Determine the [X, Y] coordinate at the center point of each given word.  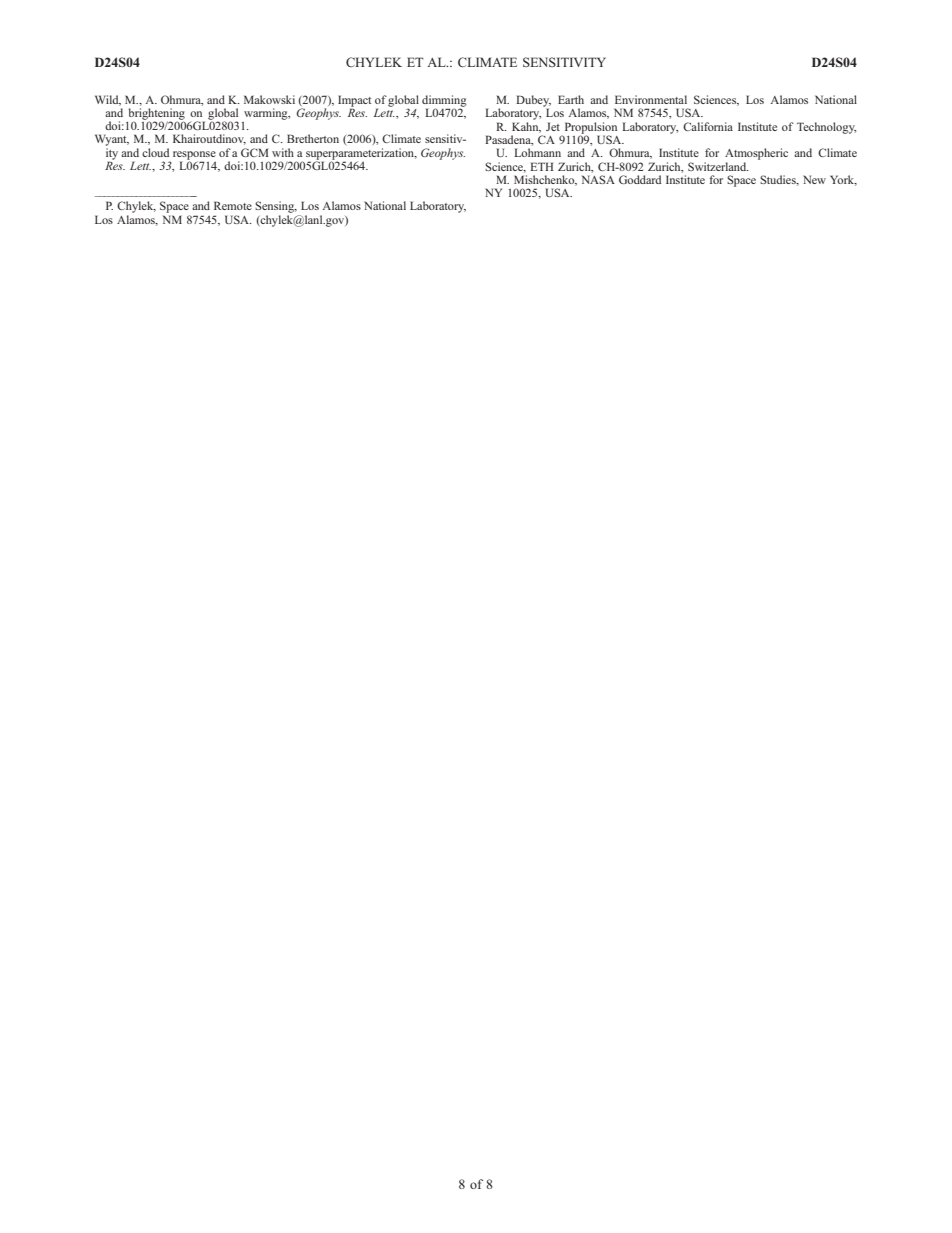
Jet [553, 126]
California [708, 126]
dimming [444, 102]
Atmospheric [756, 155]
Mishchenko [545, 180]
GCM [255, 152]
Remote [233, 205]
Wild [108, 100]
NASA [598, 179]
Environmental [651, 99]
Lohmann [537, 152]
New [814, 179]
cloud [155, 152]
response [194, 156]
